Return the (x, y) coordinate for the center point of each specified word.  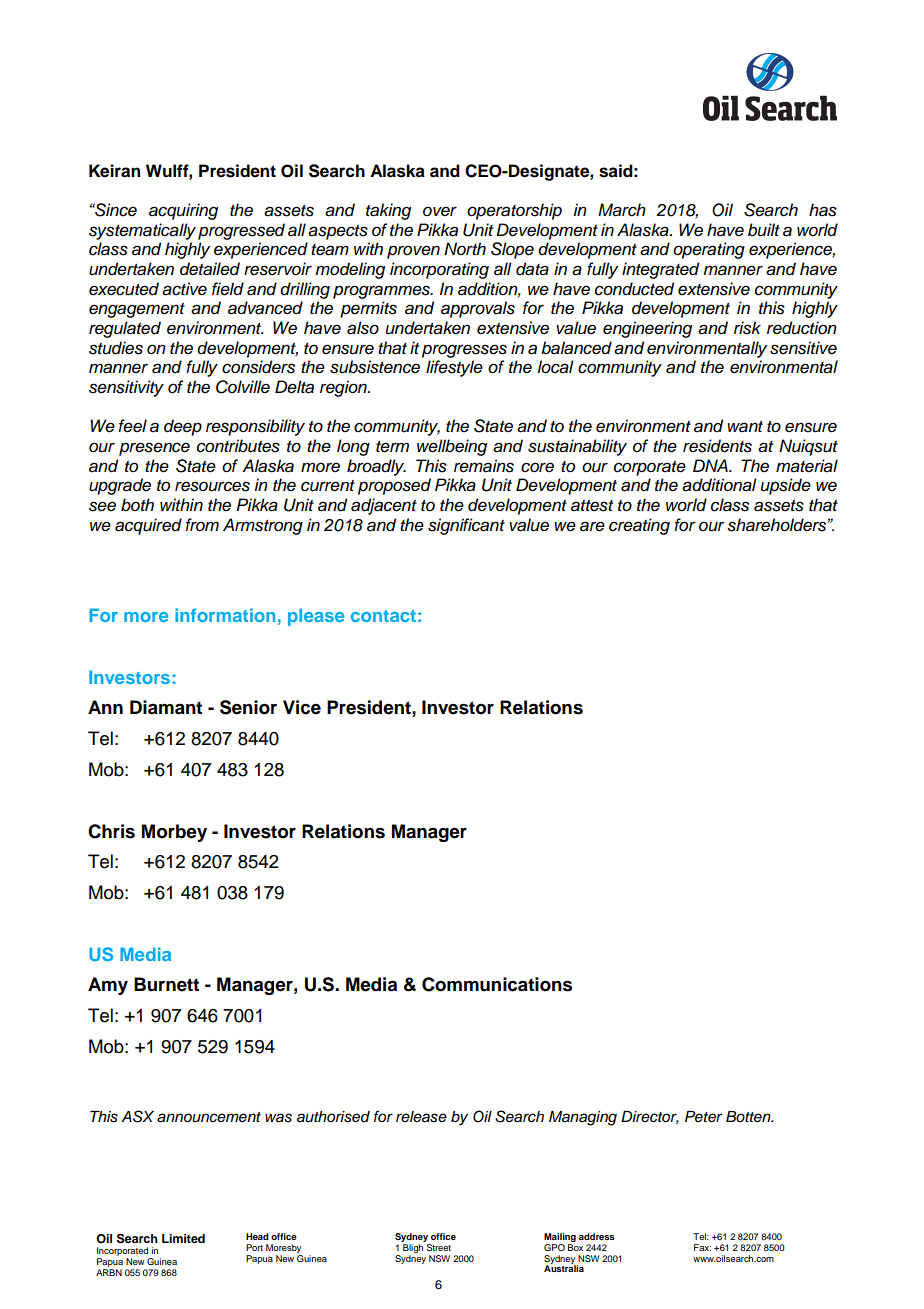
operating (709, 250)
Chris (111, 831)
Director (650, 1117)
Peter (703, 1117)
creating (639, 526)
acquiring (183, 211)
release (421, 1117)
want (745, 427)
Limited (183, 1238)
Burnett (166, 984)
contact (383, 616)
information (225, 615)
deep (183, 427)
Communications (497, 984)
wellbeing (452, 447)
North (465, 248)
